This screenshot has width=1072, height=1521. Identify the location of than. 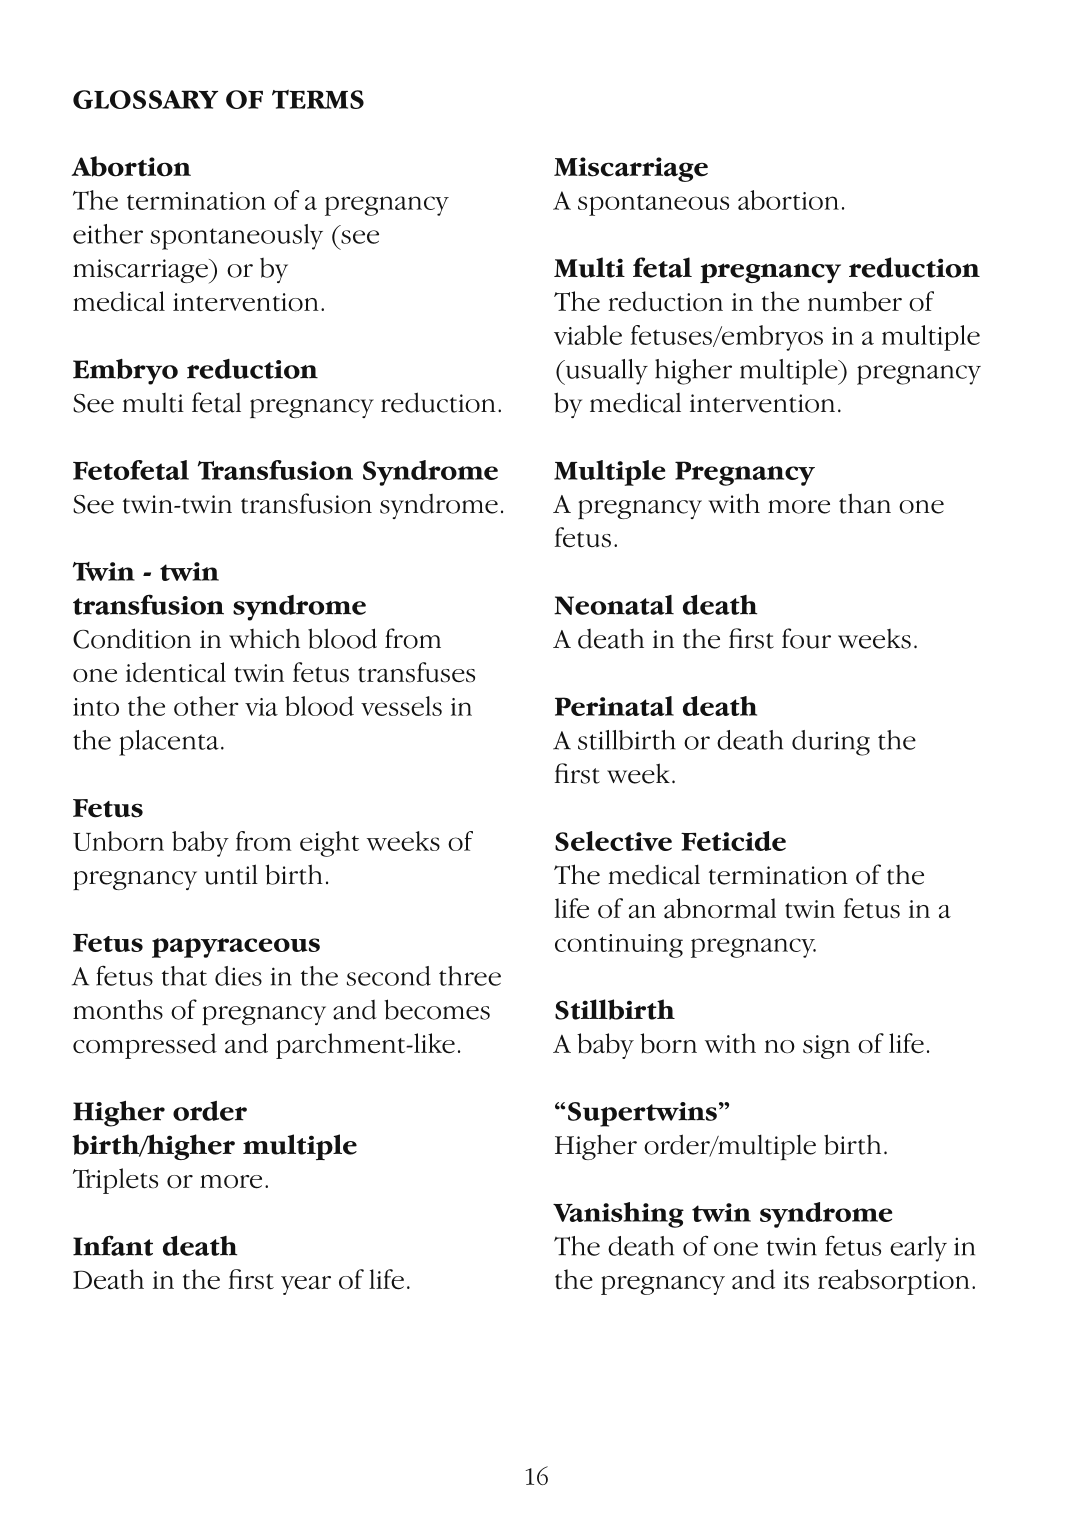
(865, 503).
